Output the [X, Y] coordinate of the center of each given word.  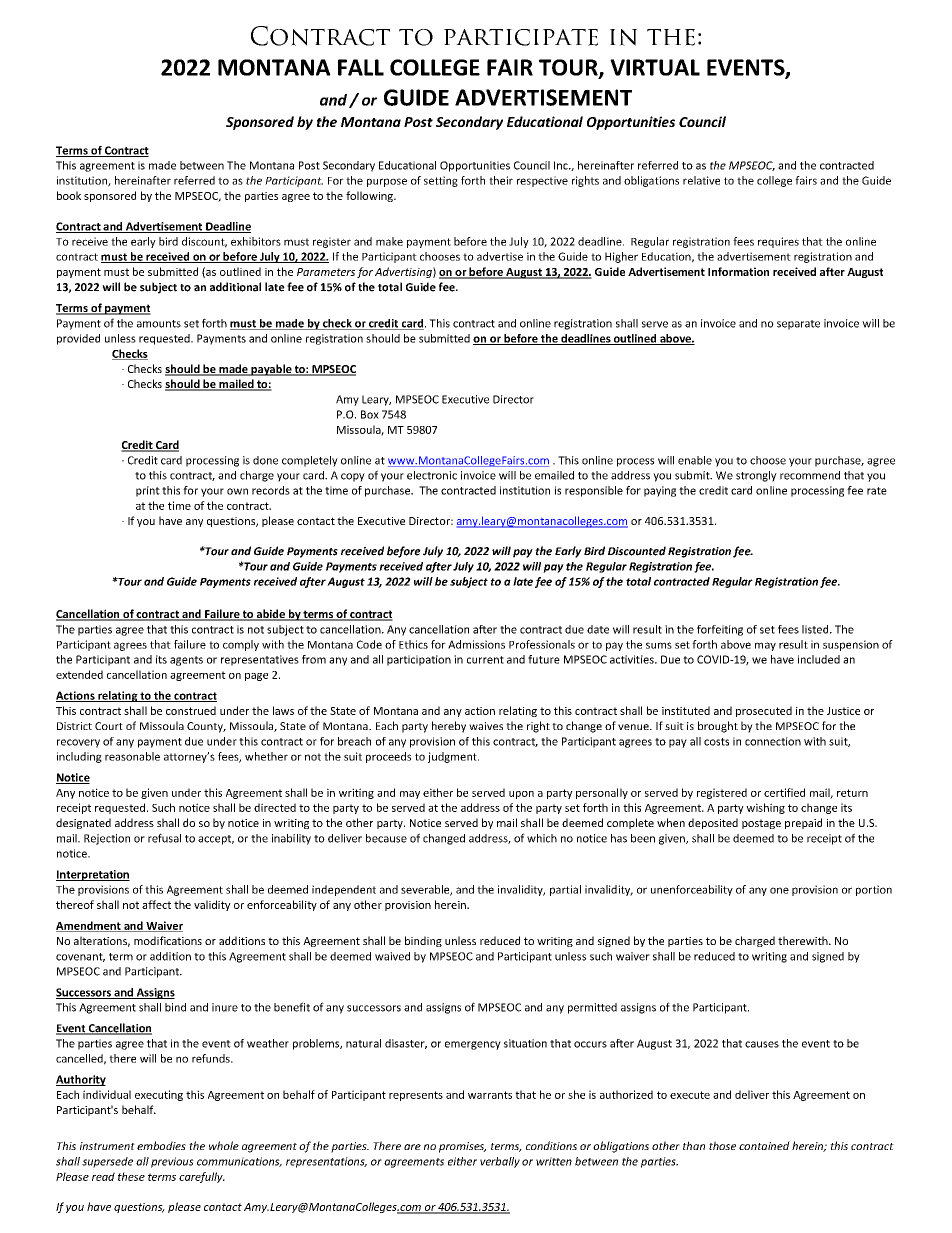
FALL [361, 67]
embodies [161, 1145]
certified [784, 792]
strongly [756, 476]
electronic [432, 475]
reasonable [132, 756]
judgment [453, 757]
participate [521, 37]
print [148, 491]
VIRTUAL [655, 67]
